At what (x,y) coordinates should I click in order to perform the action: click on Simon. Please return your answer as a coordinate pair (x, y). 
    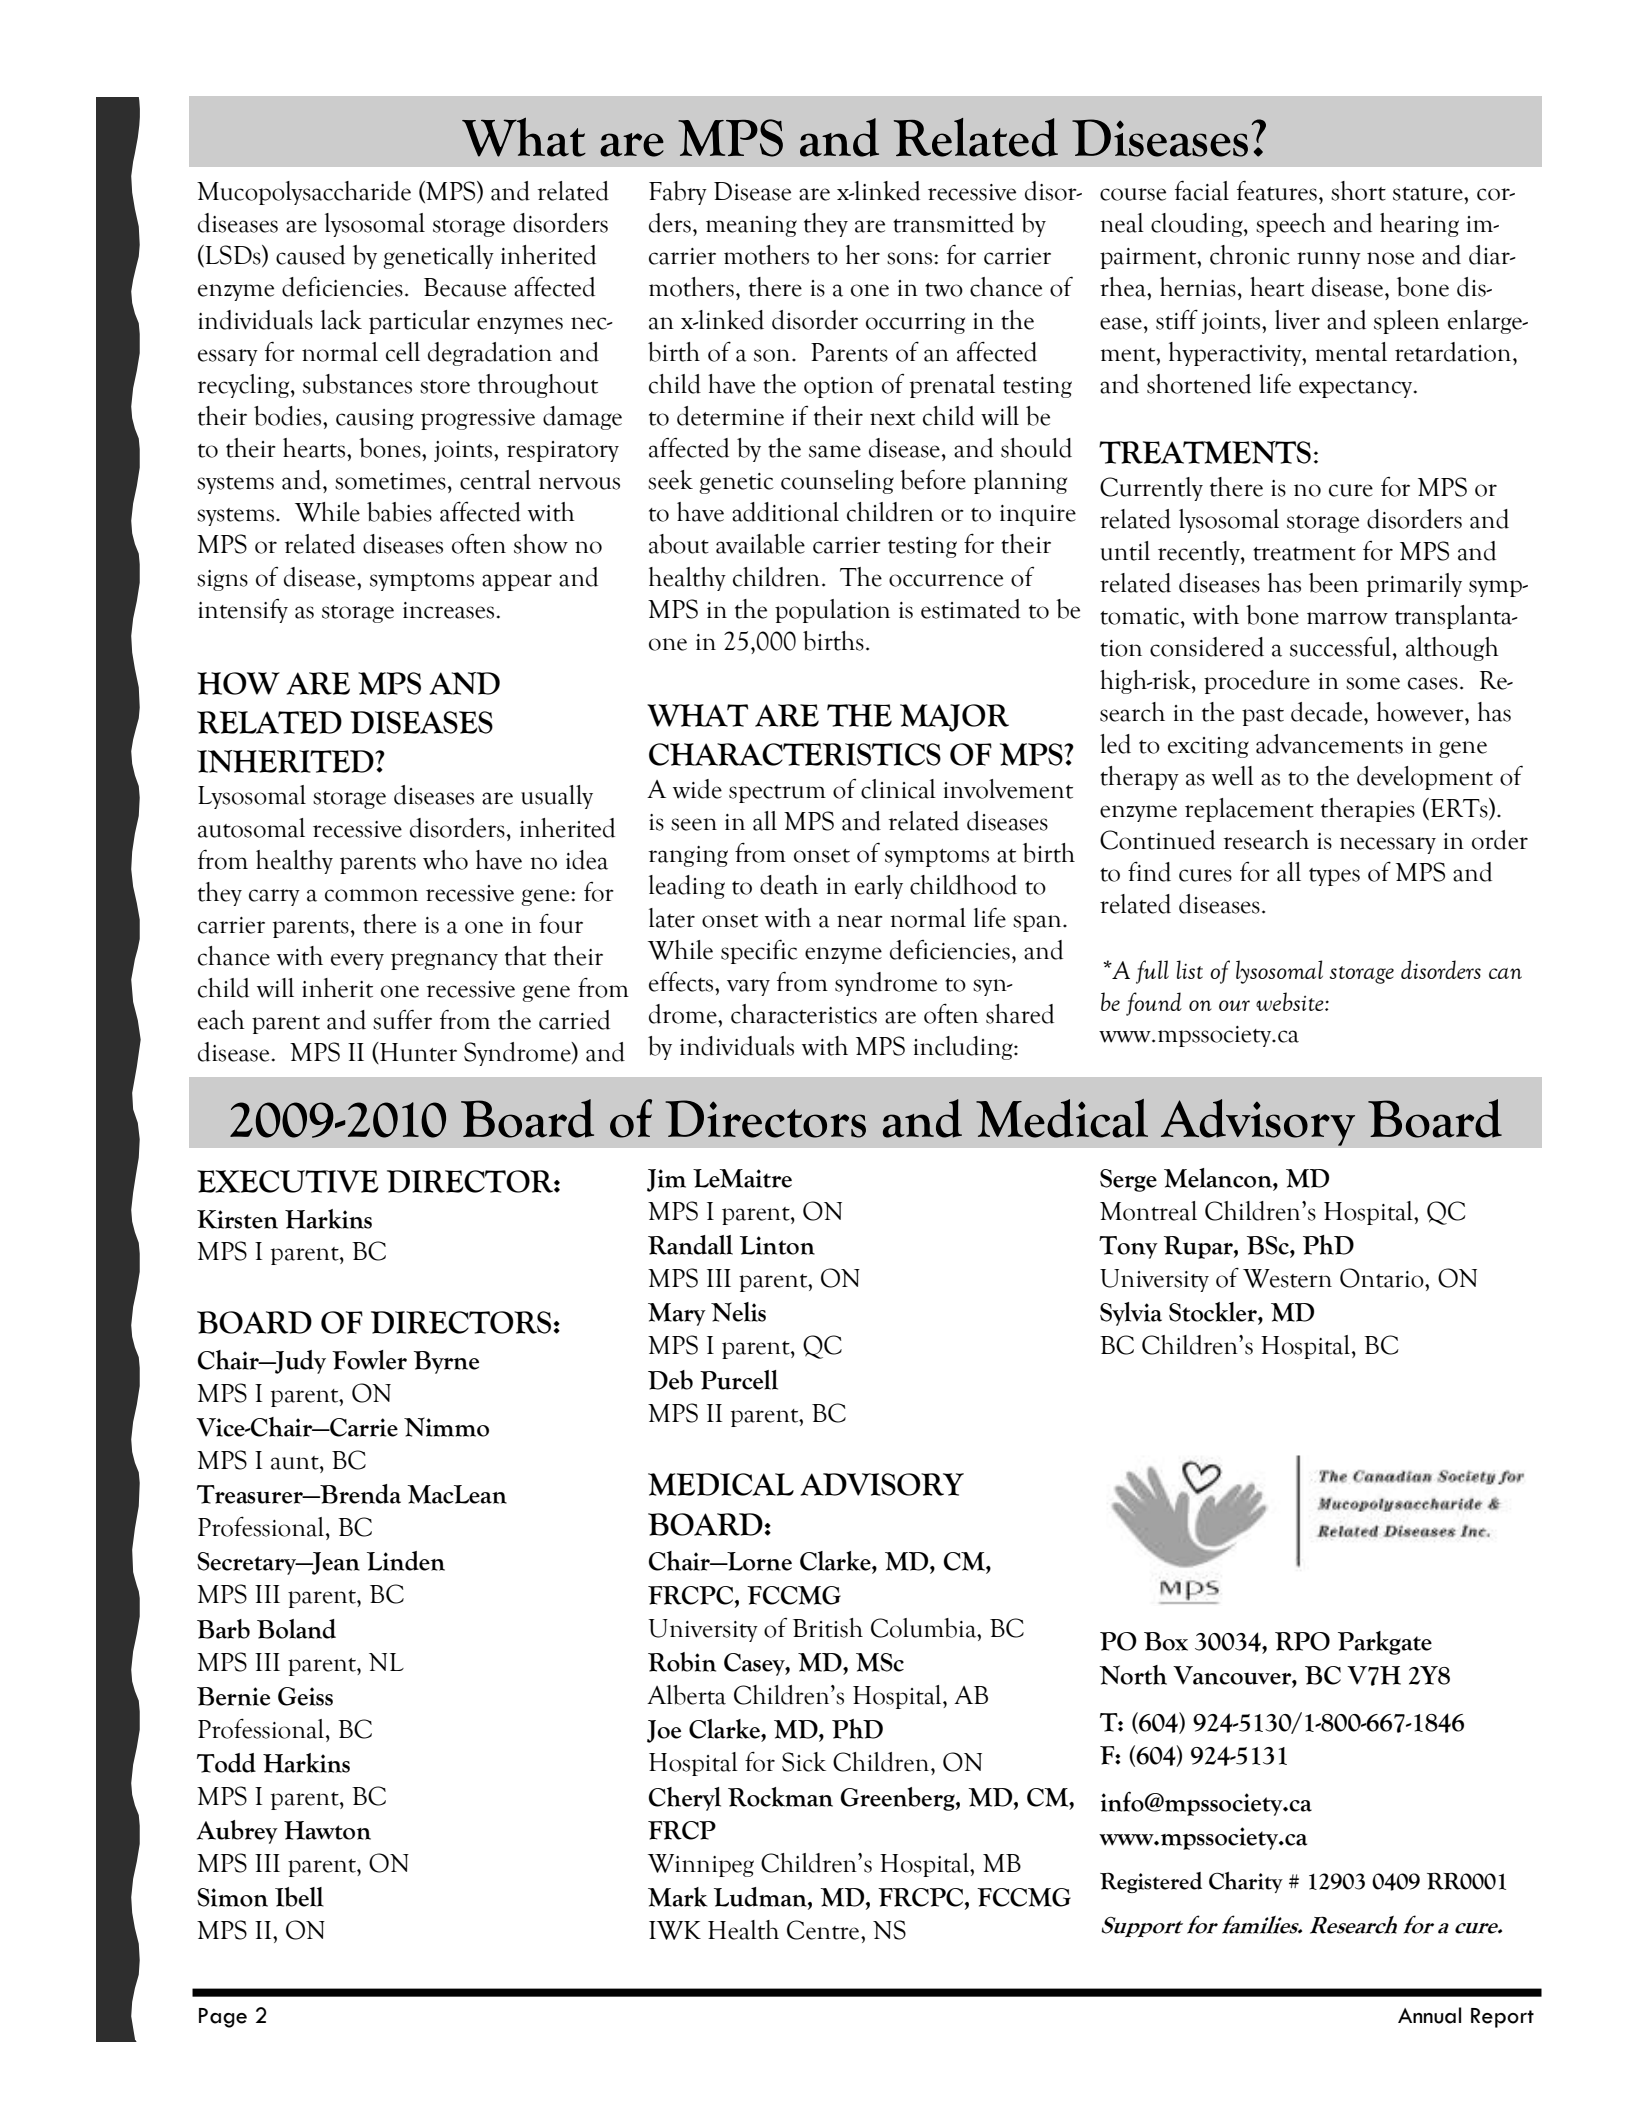
    Looking at the image, I should click on (232, 1897).
